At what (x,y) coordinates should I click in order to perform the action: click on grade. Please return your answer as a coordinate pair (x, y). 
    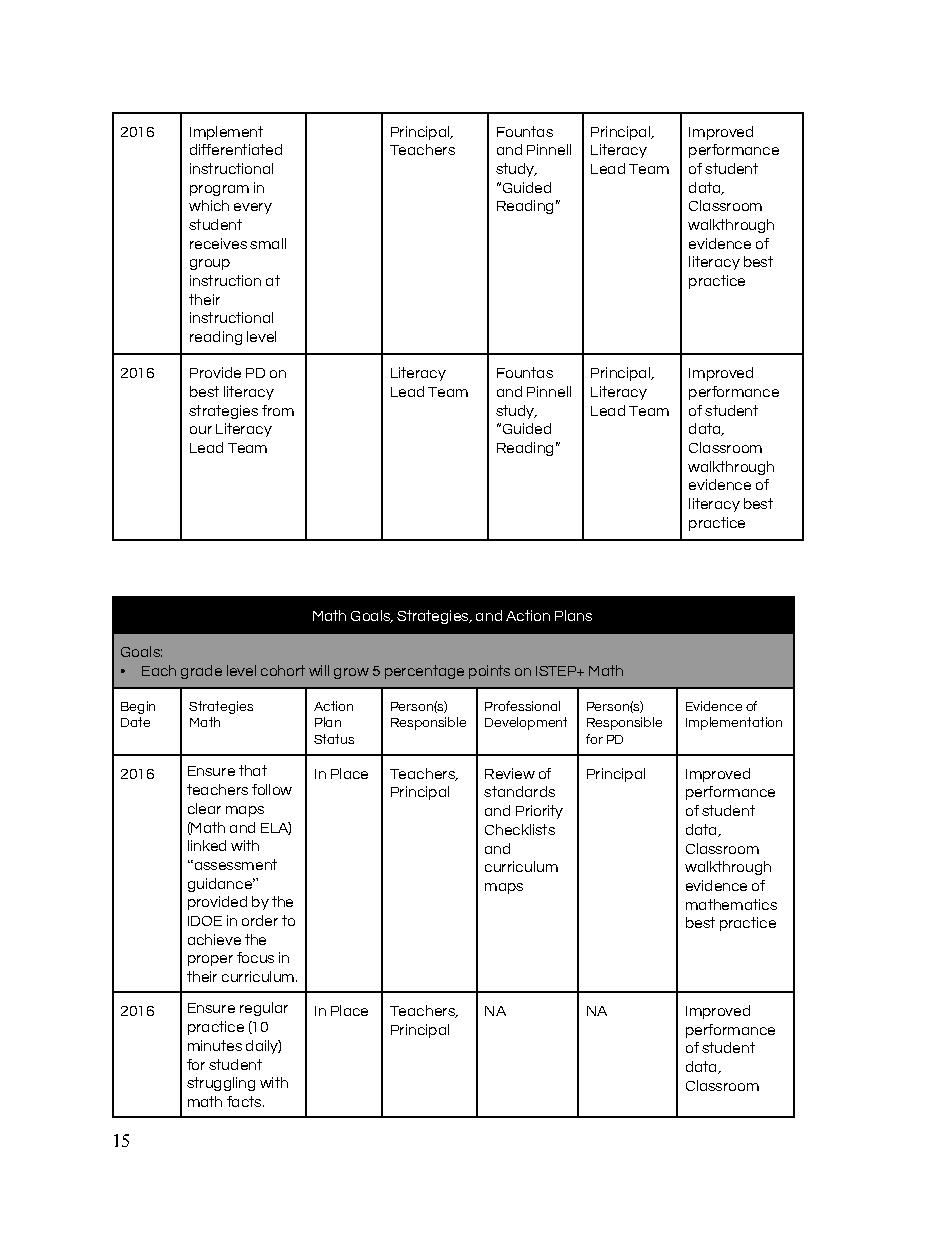
    Looking at the image, I should click on (201, 672).
